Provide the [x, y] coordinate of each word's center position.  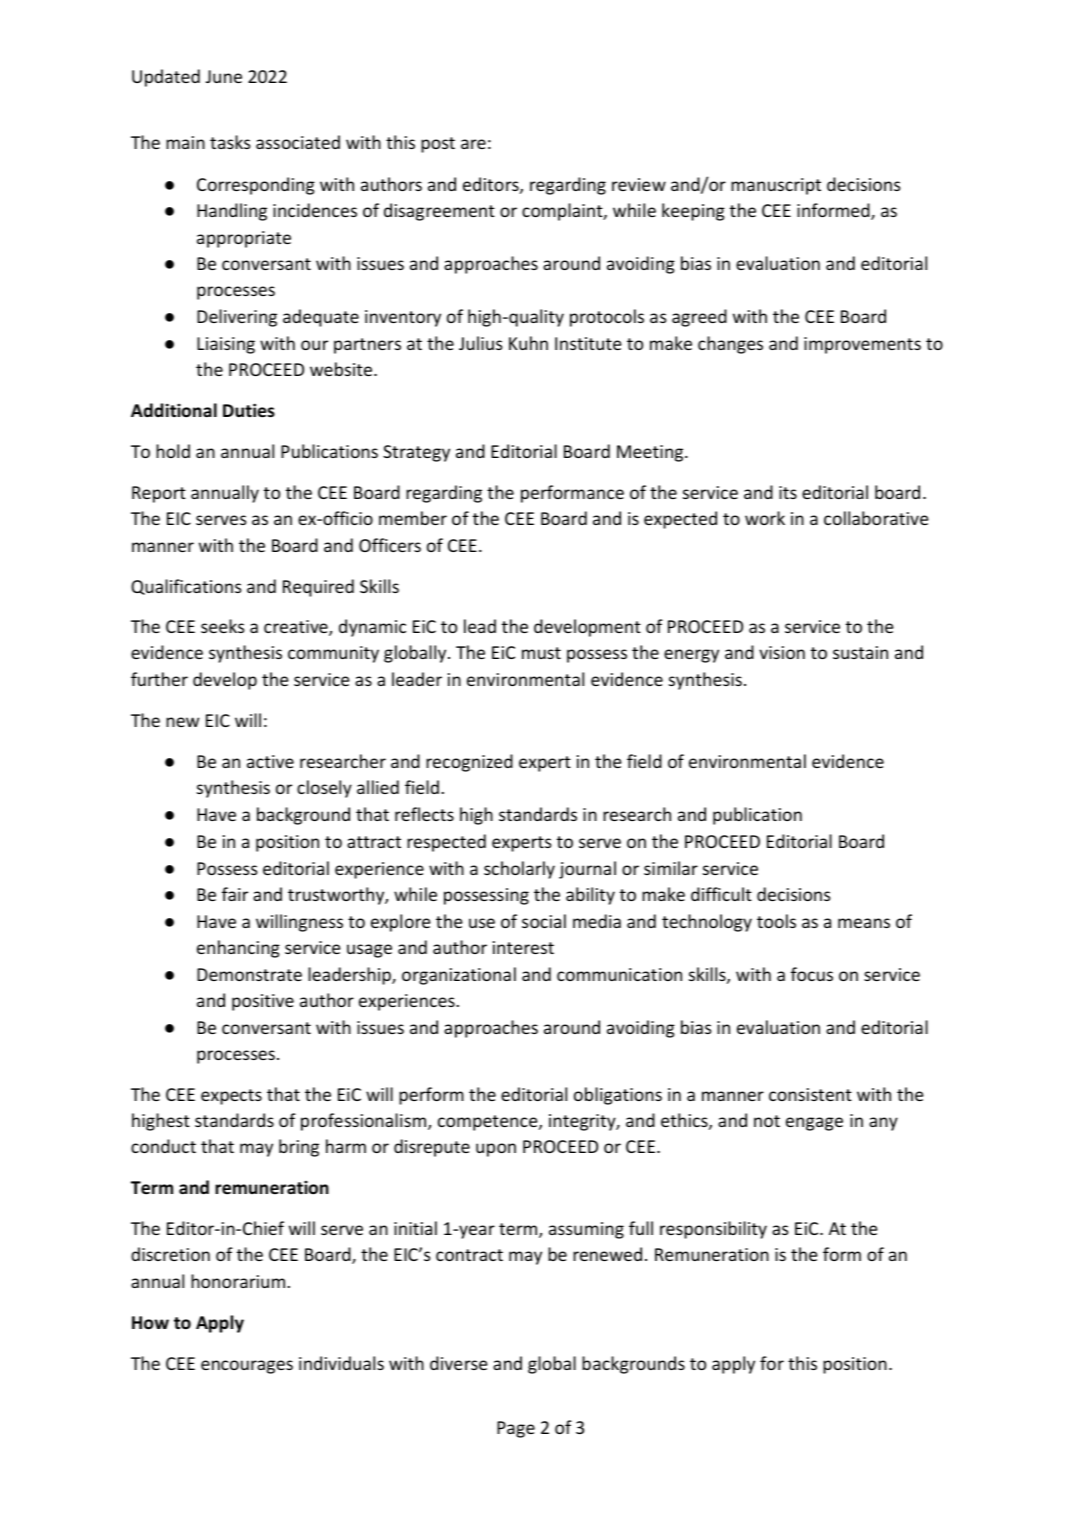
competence [489, 1123]
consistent [810, 1094]
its [788, 492]
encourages [247, 1367]
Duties [249, 410]
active [270, 761]
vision [782, 652]
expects [231, 1097]
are [473, 144]
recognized [469, 763]
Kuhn [528, 343]
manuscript [776, 186]
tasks [230, 142]
